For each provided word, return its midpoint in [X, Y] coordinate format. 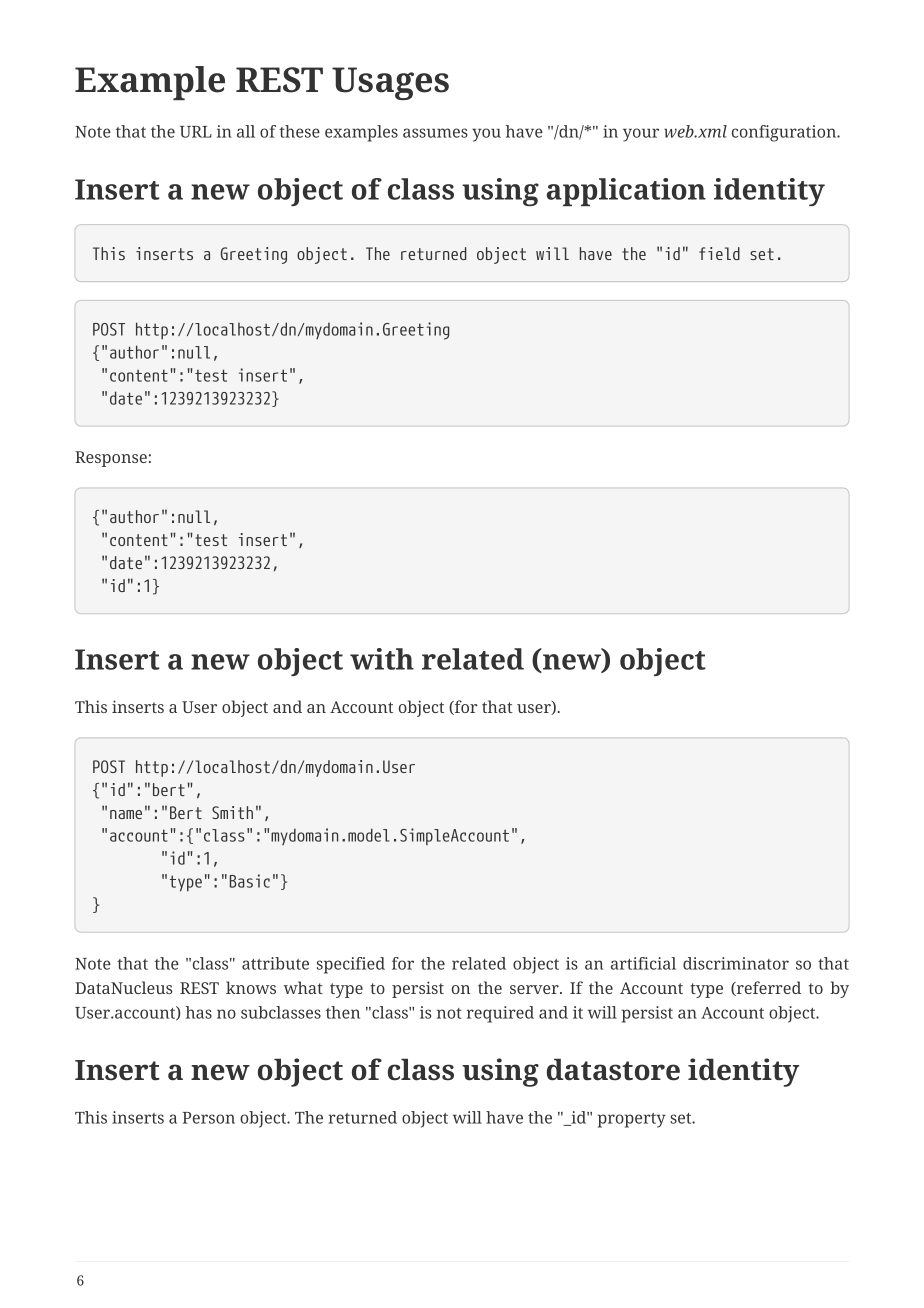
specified [351, 965]
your [641, 135]
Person [209, 1118]
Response [111, 459]
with [382, 659]
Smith [232, 812]
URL [196, 132]
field [719, 253]
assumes [435, 133]
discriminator [736, 963]
